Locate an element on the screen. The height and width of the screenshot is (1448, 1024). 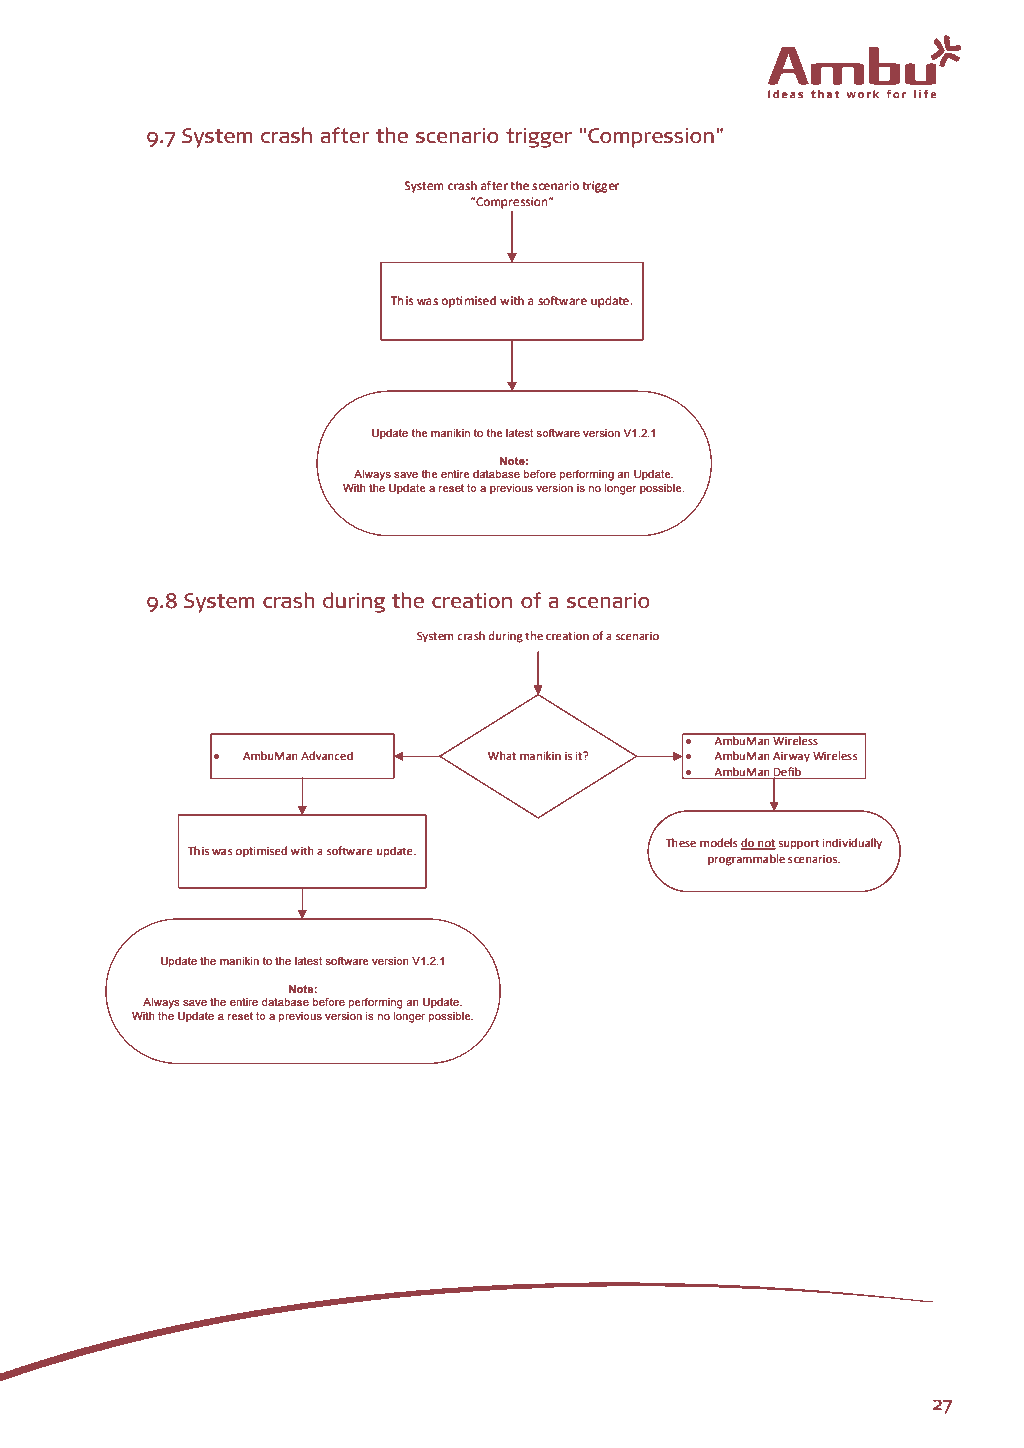
Airway is located at coordinates (791, 757).
